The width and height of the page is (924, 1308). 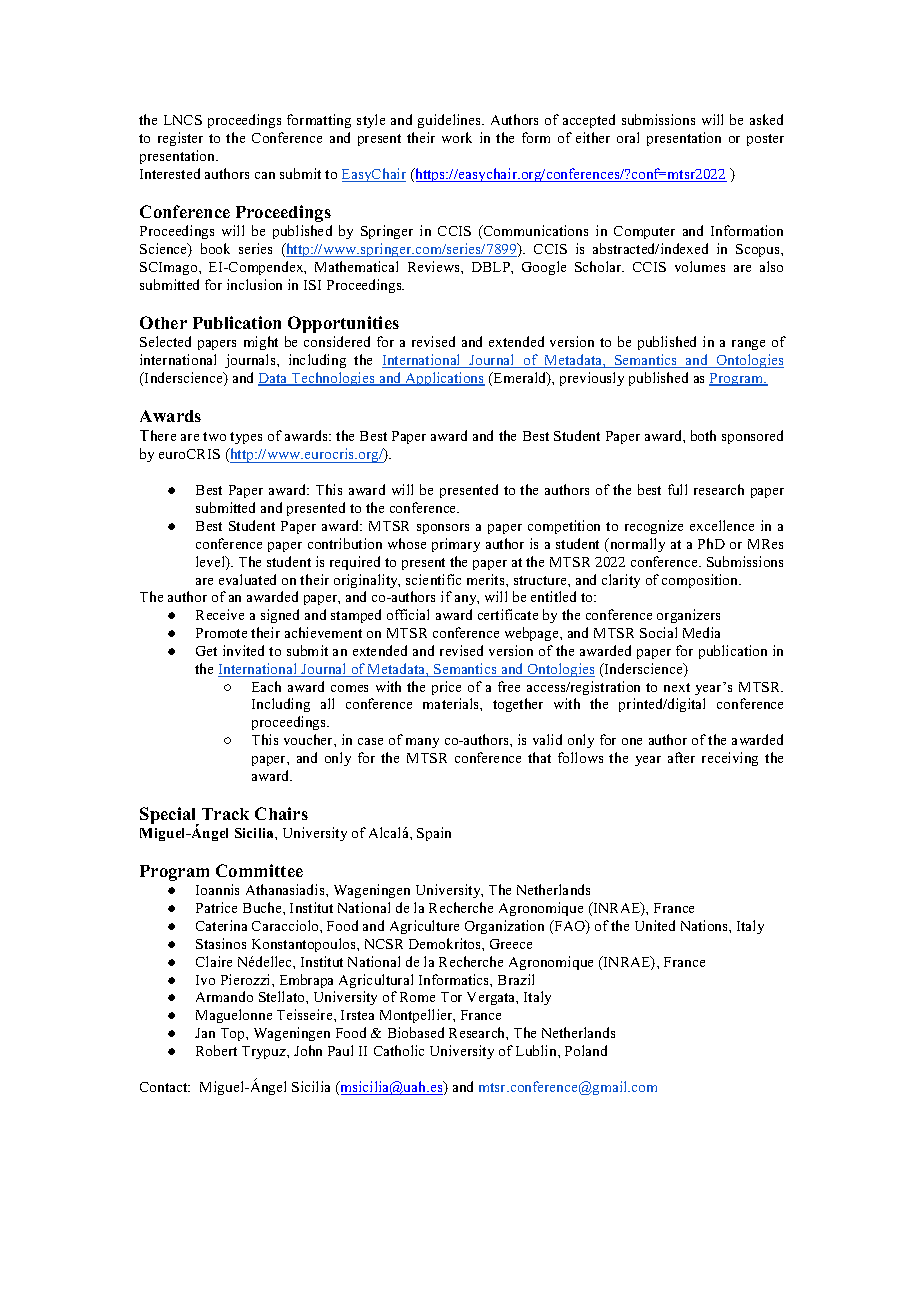 What do you see at coordinates (216, 1050) in the page?
I see `Robert` at bounding box center [216, 1050].
